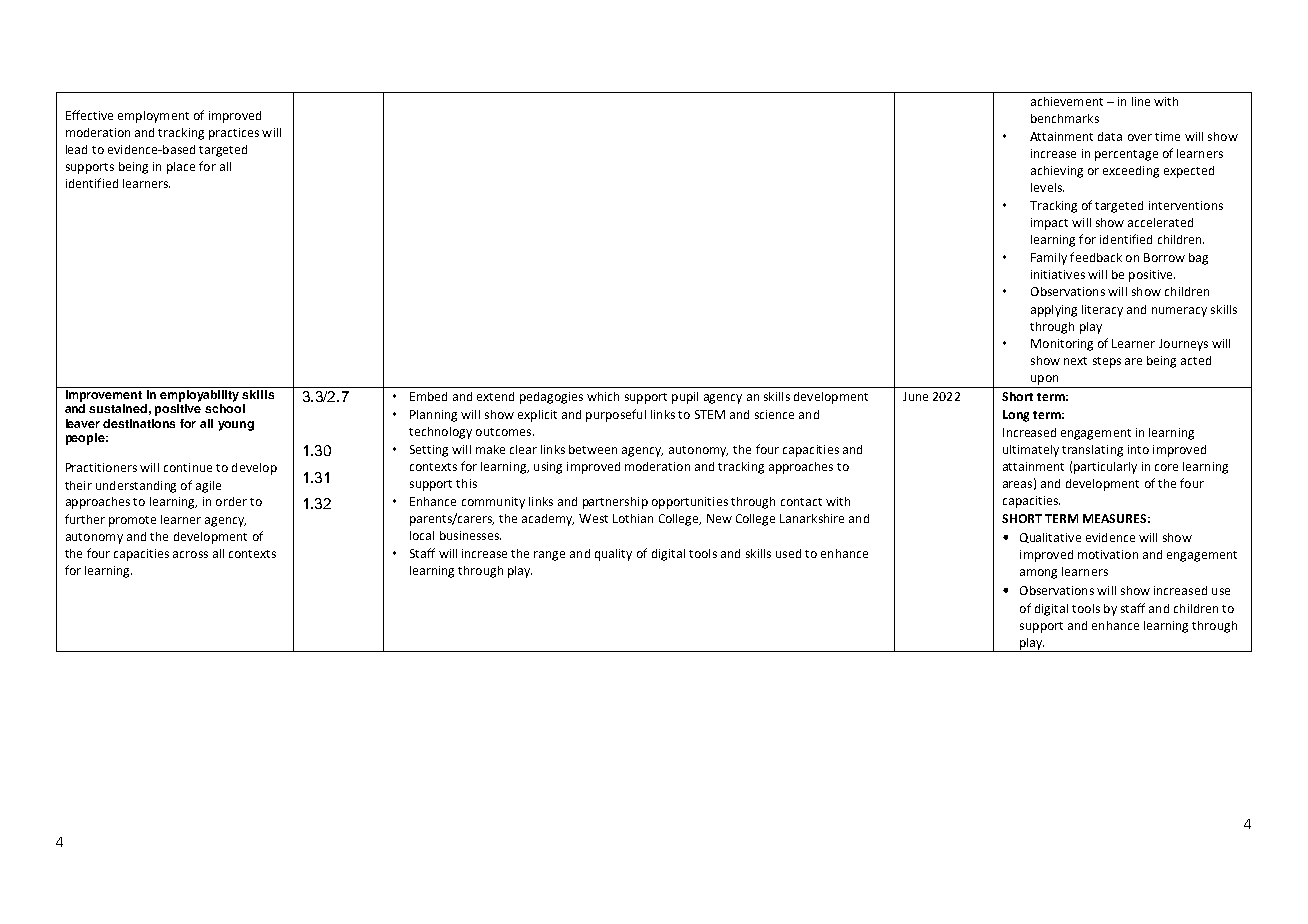 The image size is (1308, 924). What do you see at coordinates (1054, 311) in the image?
I see `applying` at bounding box center [1054, 311].
